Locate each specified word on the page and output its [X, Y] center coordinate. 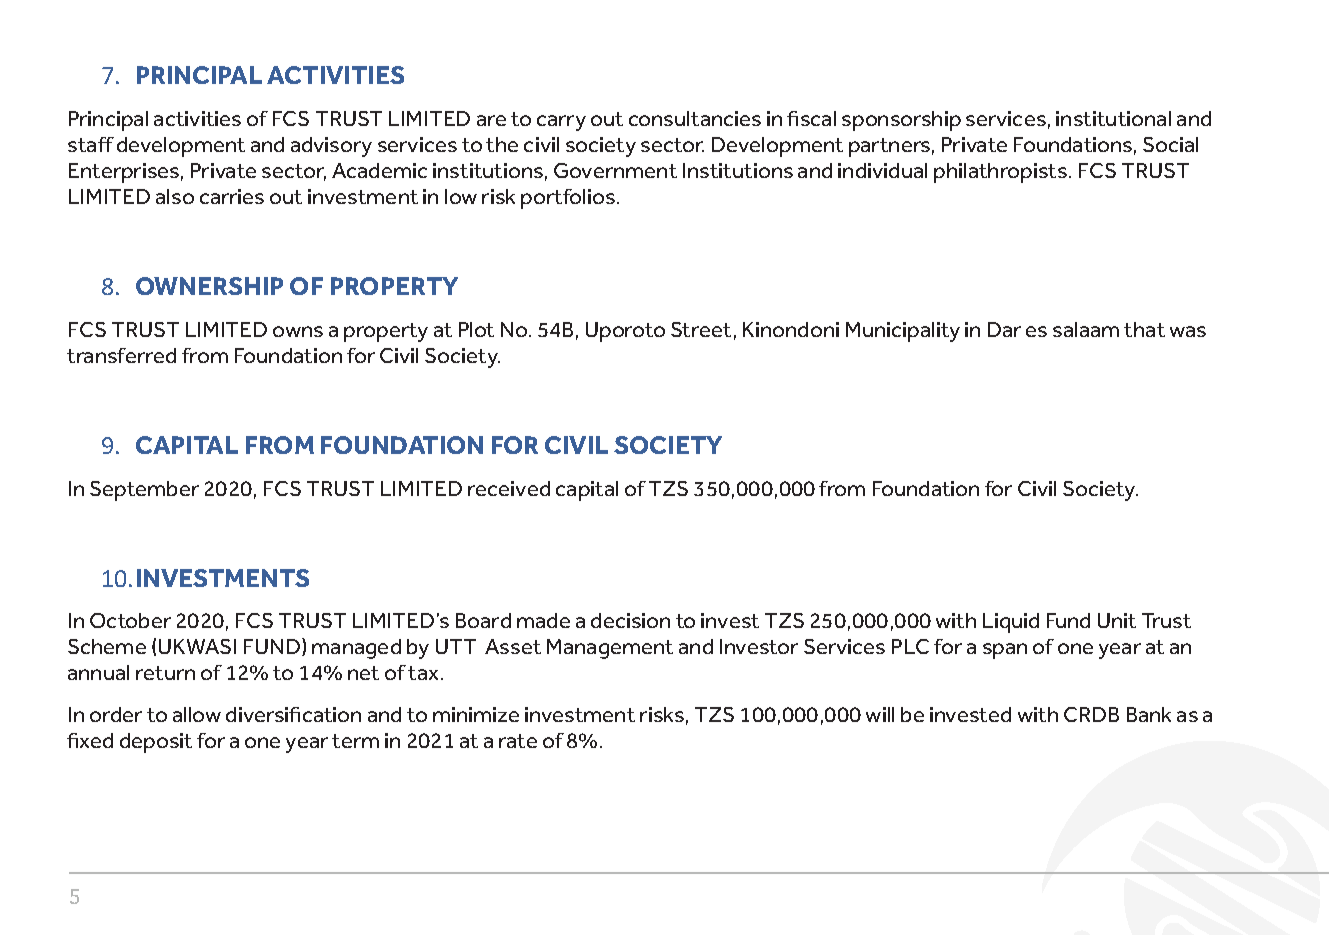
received [509, 488]
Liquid [1011, 623]
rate [518, 741]
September [144, 491]
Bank [1149, 714]
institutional [1113, 118]
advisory [331, 147]
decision [630, 620]
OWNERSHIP [209, 286]
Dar [1004, 329]
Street [701, 329]
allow [197, 714]
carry [561, 123]
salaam [1086, 329]
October [130, 620]
